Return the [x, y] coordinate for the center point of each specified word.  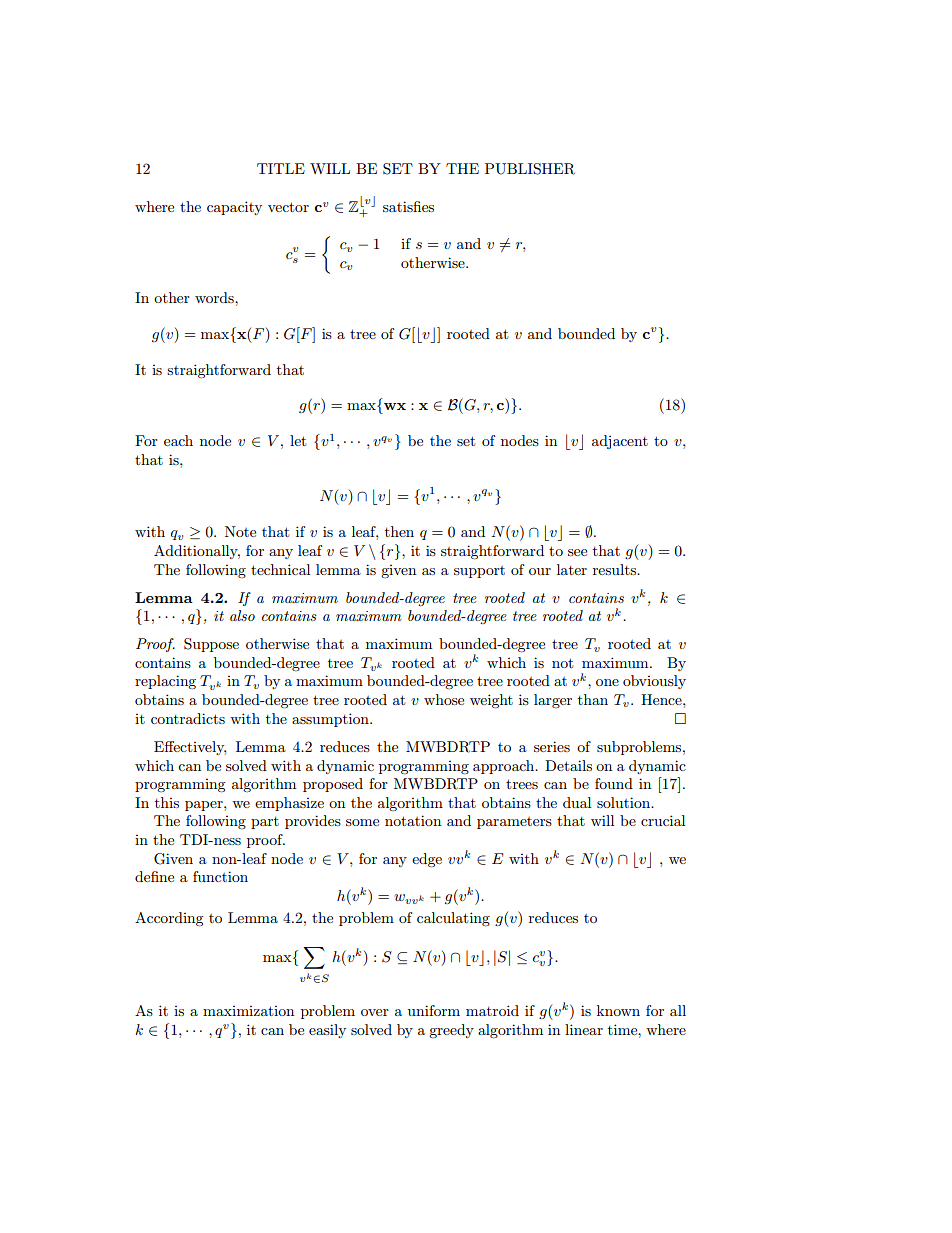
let [298, 440]
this [167, 802]
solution [625, 802]
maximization [248, 1011]
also [242, 615]
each [178, 440]
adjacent [620, 442]
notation [413, 820]
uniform [434, 1010]
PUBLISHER [530, 169]
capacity [234, 208]
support [479, 572]
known [618, 1010]
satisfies [408, 206]
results [616, 569]
